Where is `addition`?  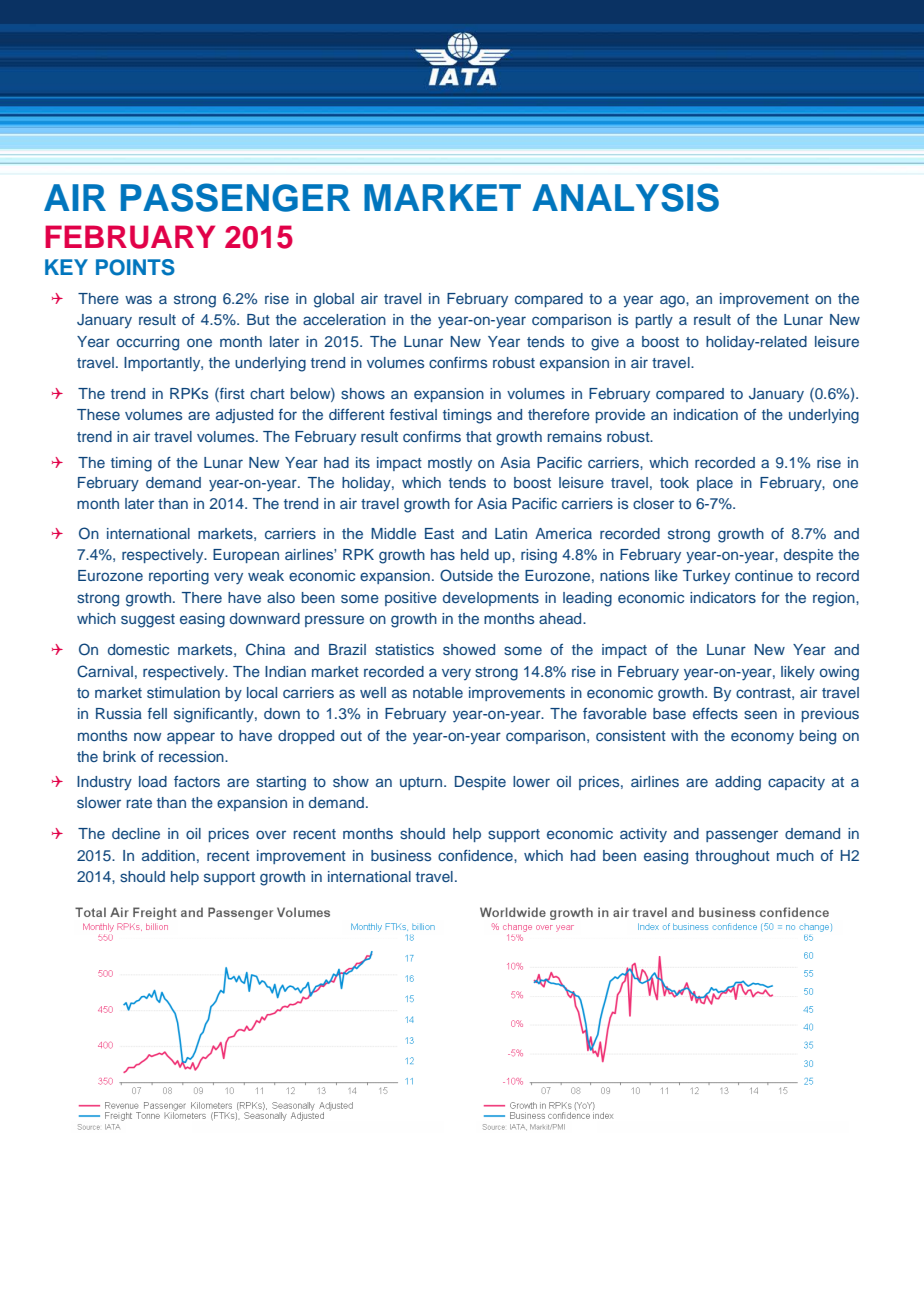 addition is located at coordinates (168, 855).
